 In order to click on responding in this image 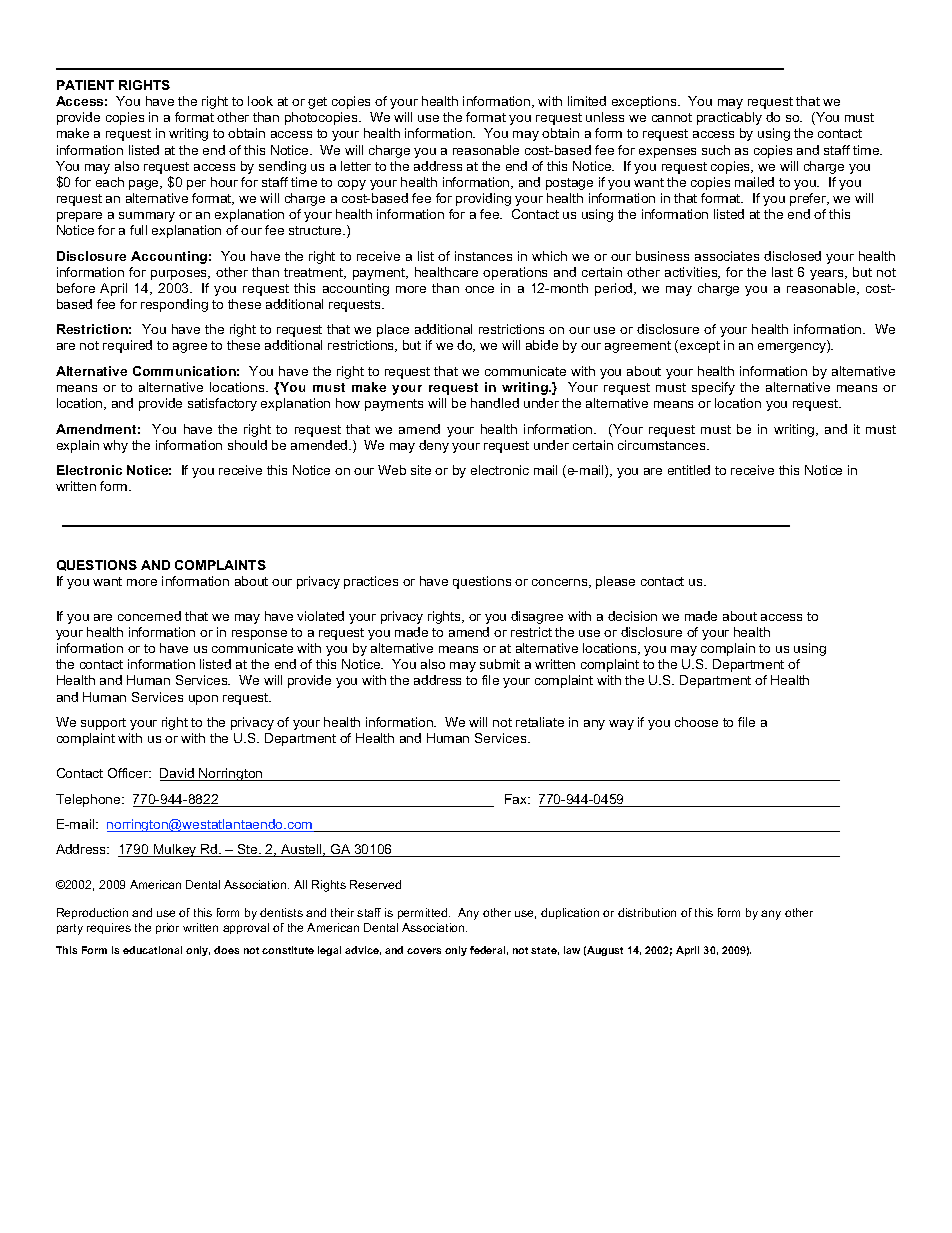, I will do `click(174, 305)`.
